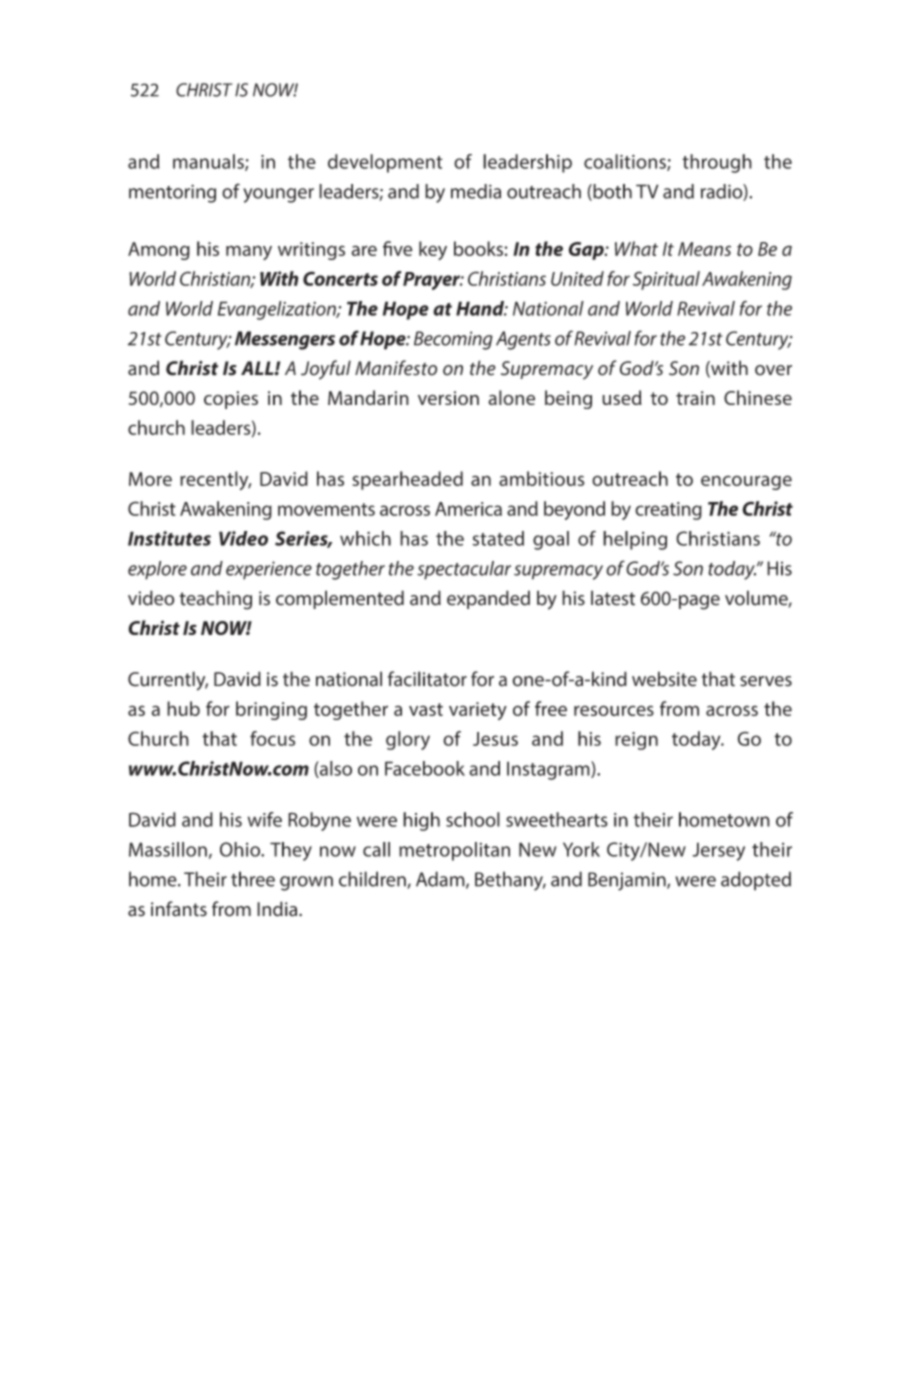 Image resolution: width=920 pixels, height=1380 pixels. Describe the element at coordinates (668, 511) in the screenshot. I see `creating` at that location.
